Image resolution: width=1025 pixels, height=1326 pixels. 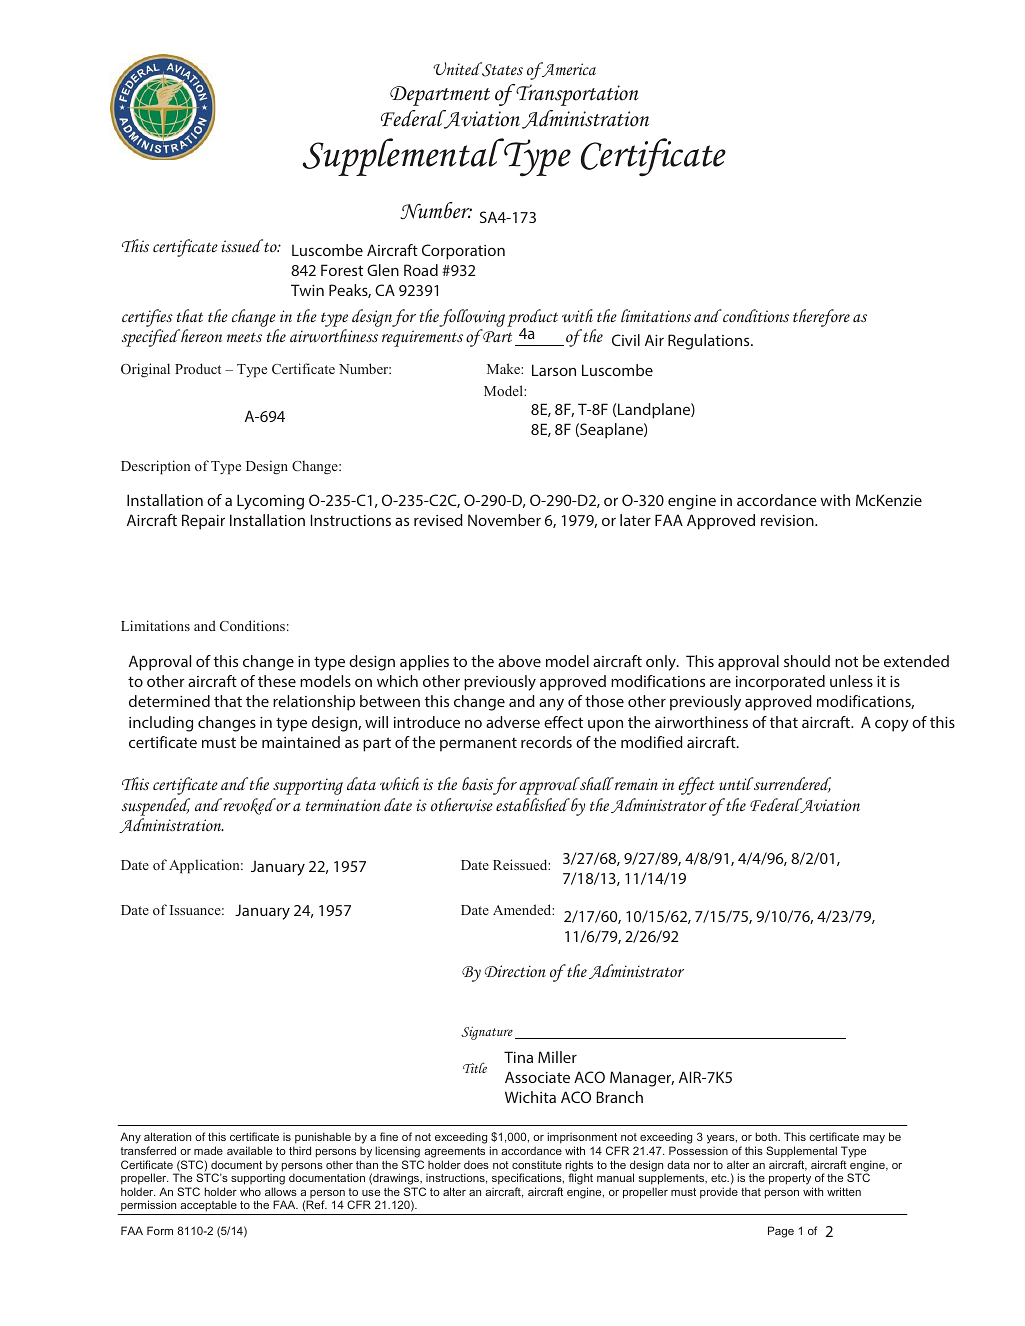 What do you see at coordinates (477, 783) in the document?
I see `basis` at bounding box center [477, 783].
